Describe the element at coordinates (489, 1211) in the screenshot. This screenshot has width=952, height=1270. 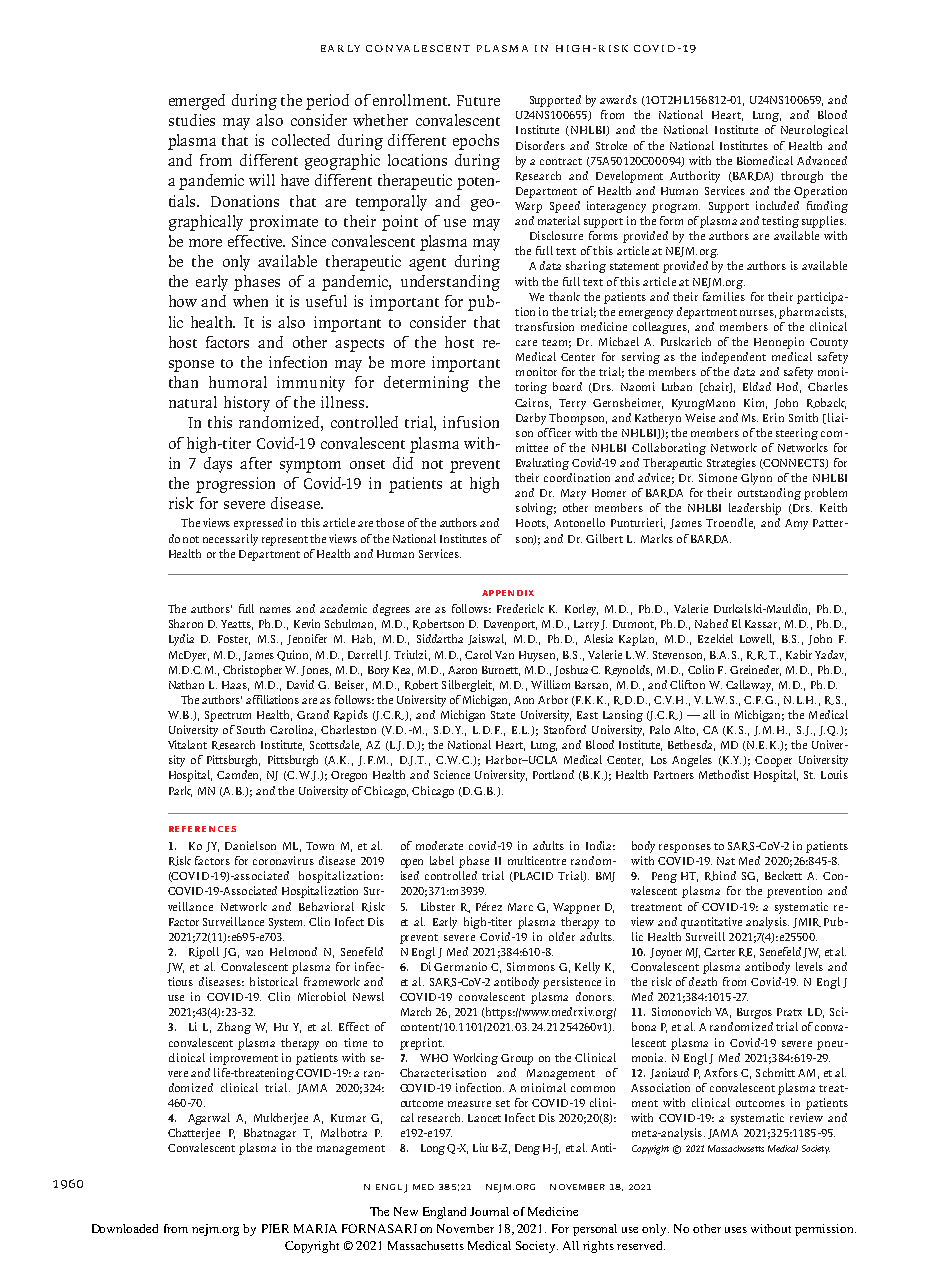
I see `Journal` at that location.
